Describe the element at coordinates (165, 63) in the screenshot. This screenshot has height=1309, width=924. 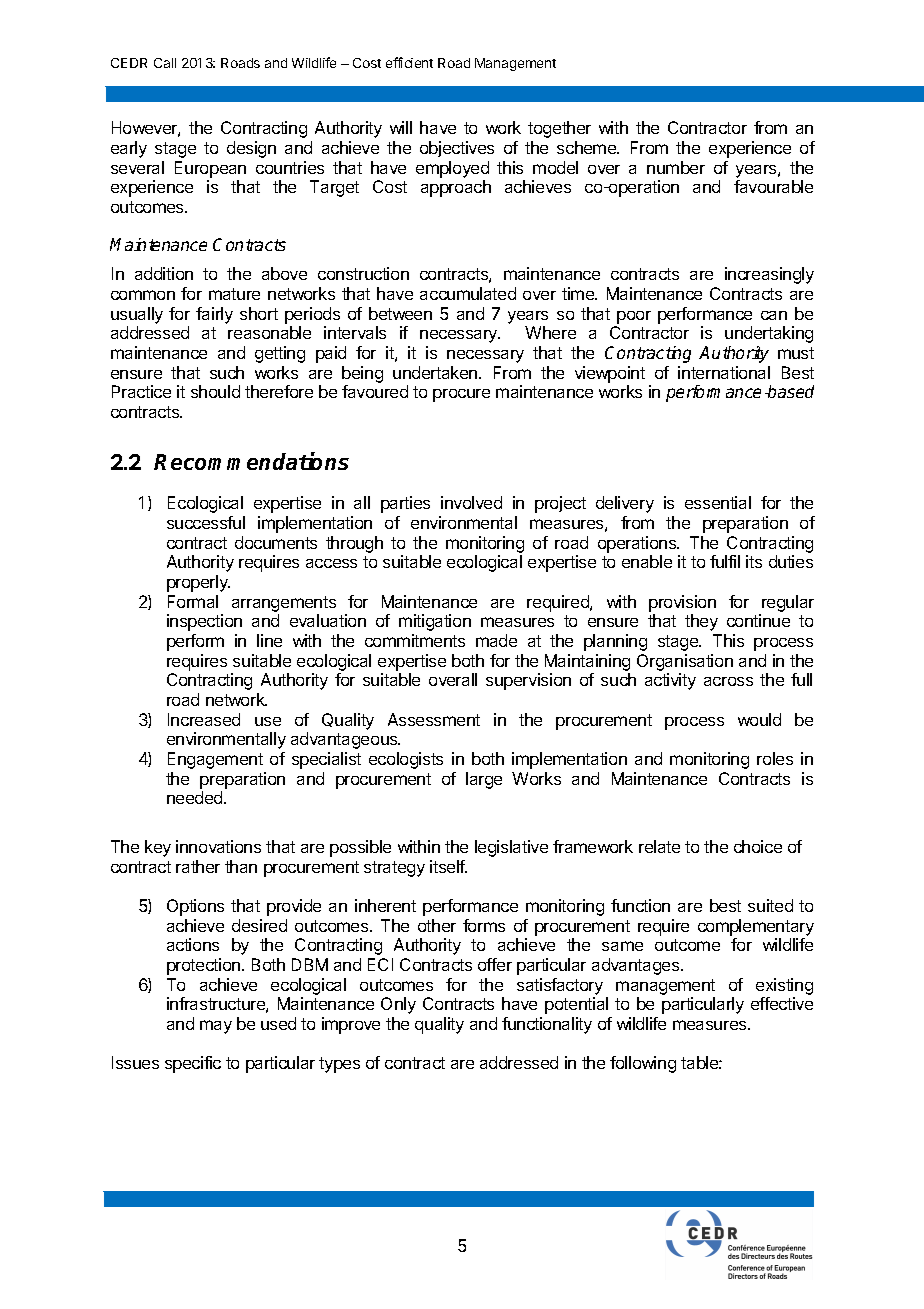
I see `Call` at that location.
